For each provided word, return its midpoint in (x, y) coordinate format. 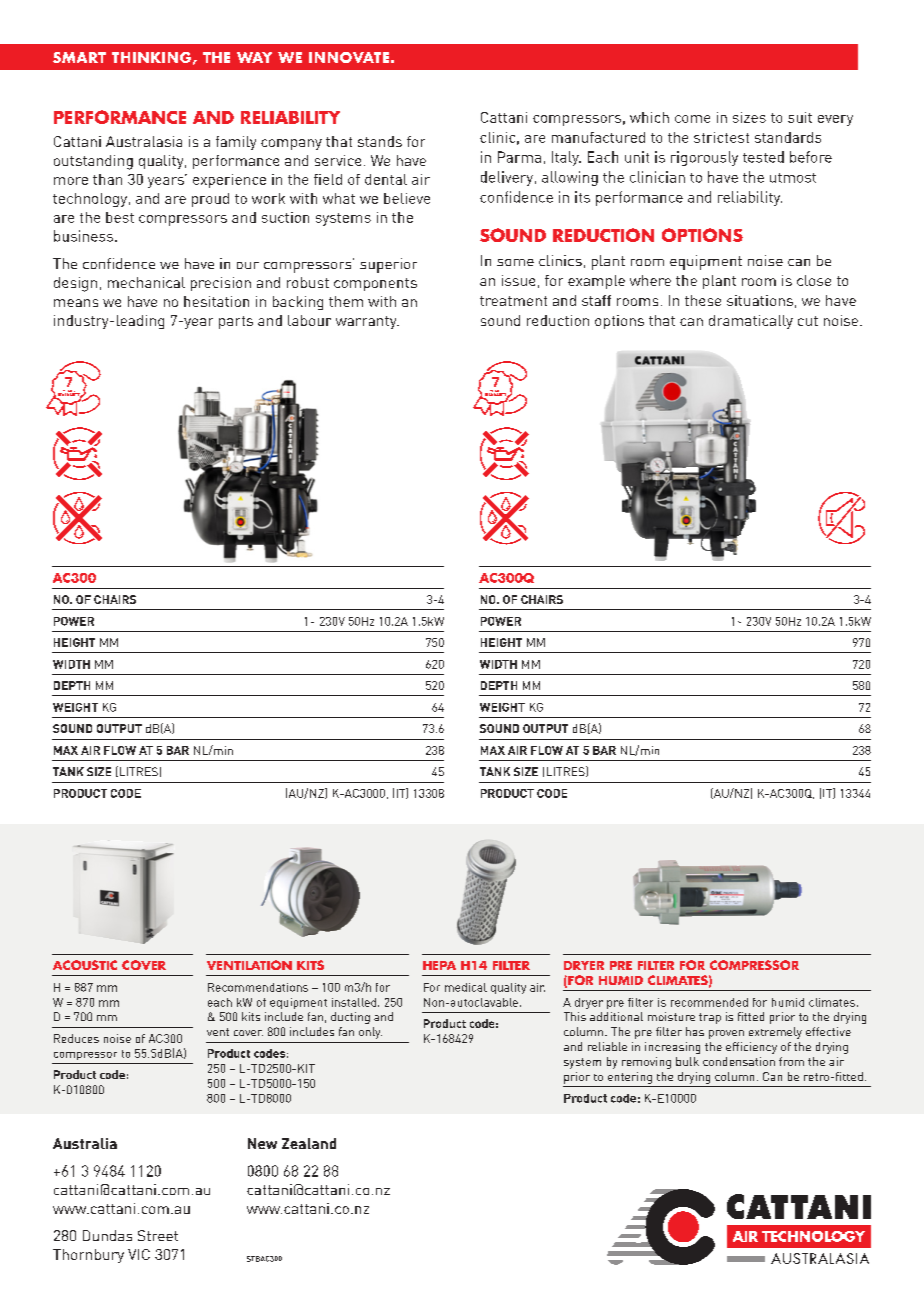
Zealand (309, 1143)
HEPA (439, 965)
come (692, 119)
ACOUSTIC (85, 965)
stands (380, 141)
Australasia (144, 141)
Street (158, 1235)
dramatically (751, 322)
